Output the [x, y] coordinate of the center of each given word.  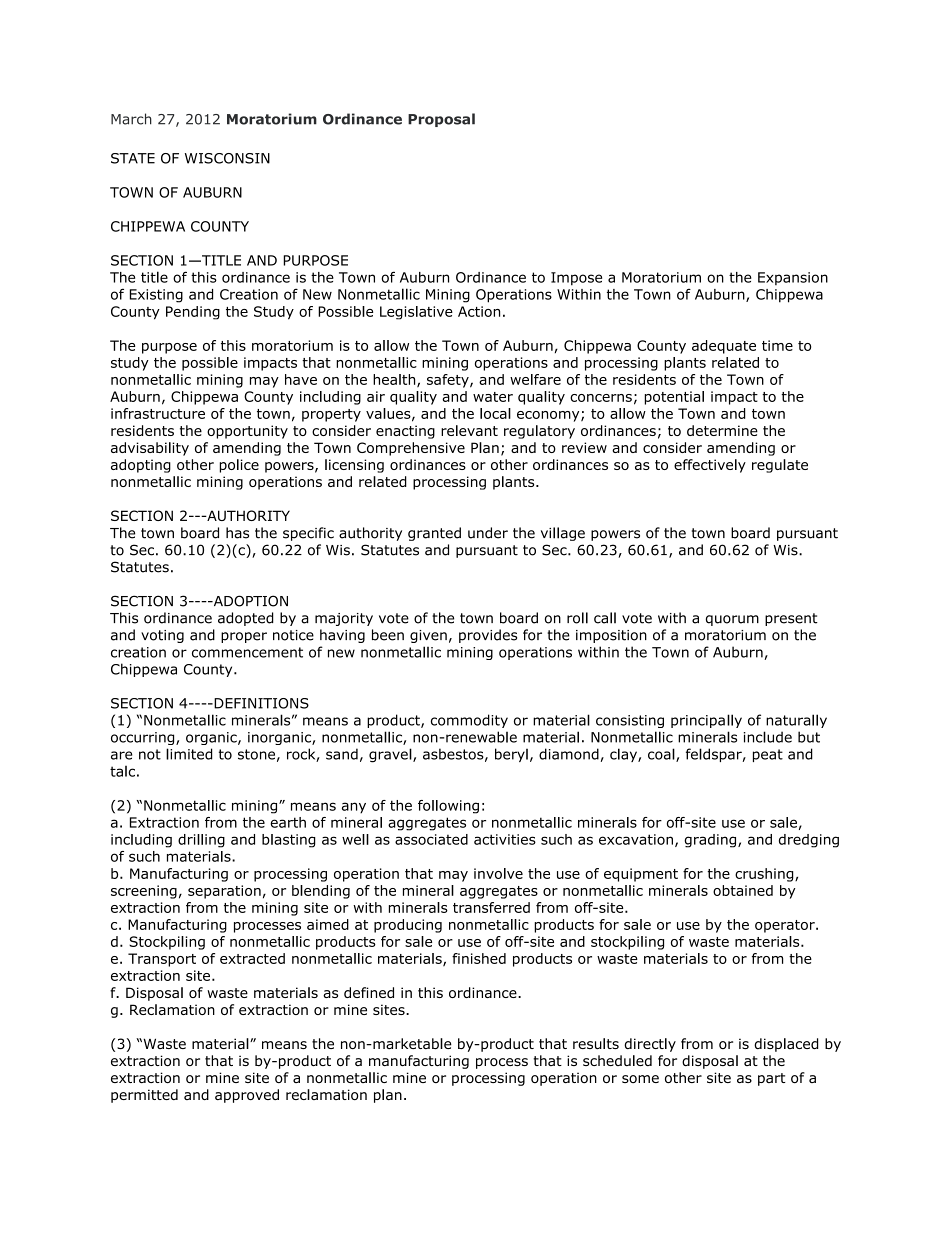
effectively [710, 466]
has [237, 533]
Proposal [441, 120]
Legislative [416, 313]
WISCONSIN [227, 158]
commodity [469, 721]
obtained [743, 890]
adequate [724, 347]
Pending [193, 313]
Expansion [793, 278]
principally [706, 721]
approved [247, 1096]
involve [498, 873]
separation [224, 892]
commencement [247, 652]
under [488, 533]
